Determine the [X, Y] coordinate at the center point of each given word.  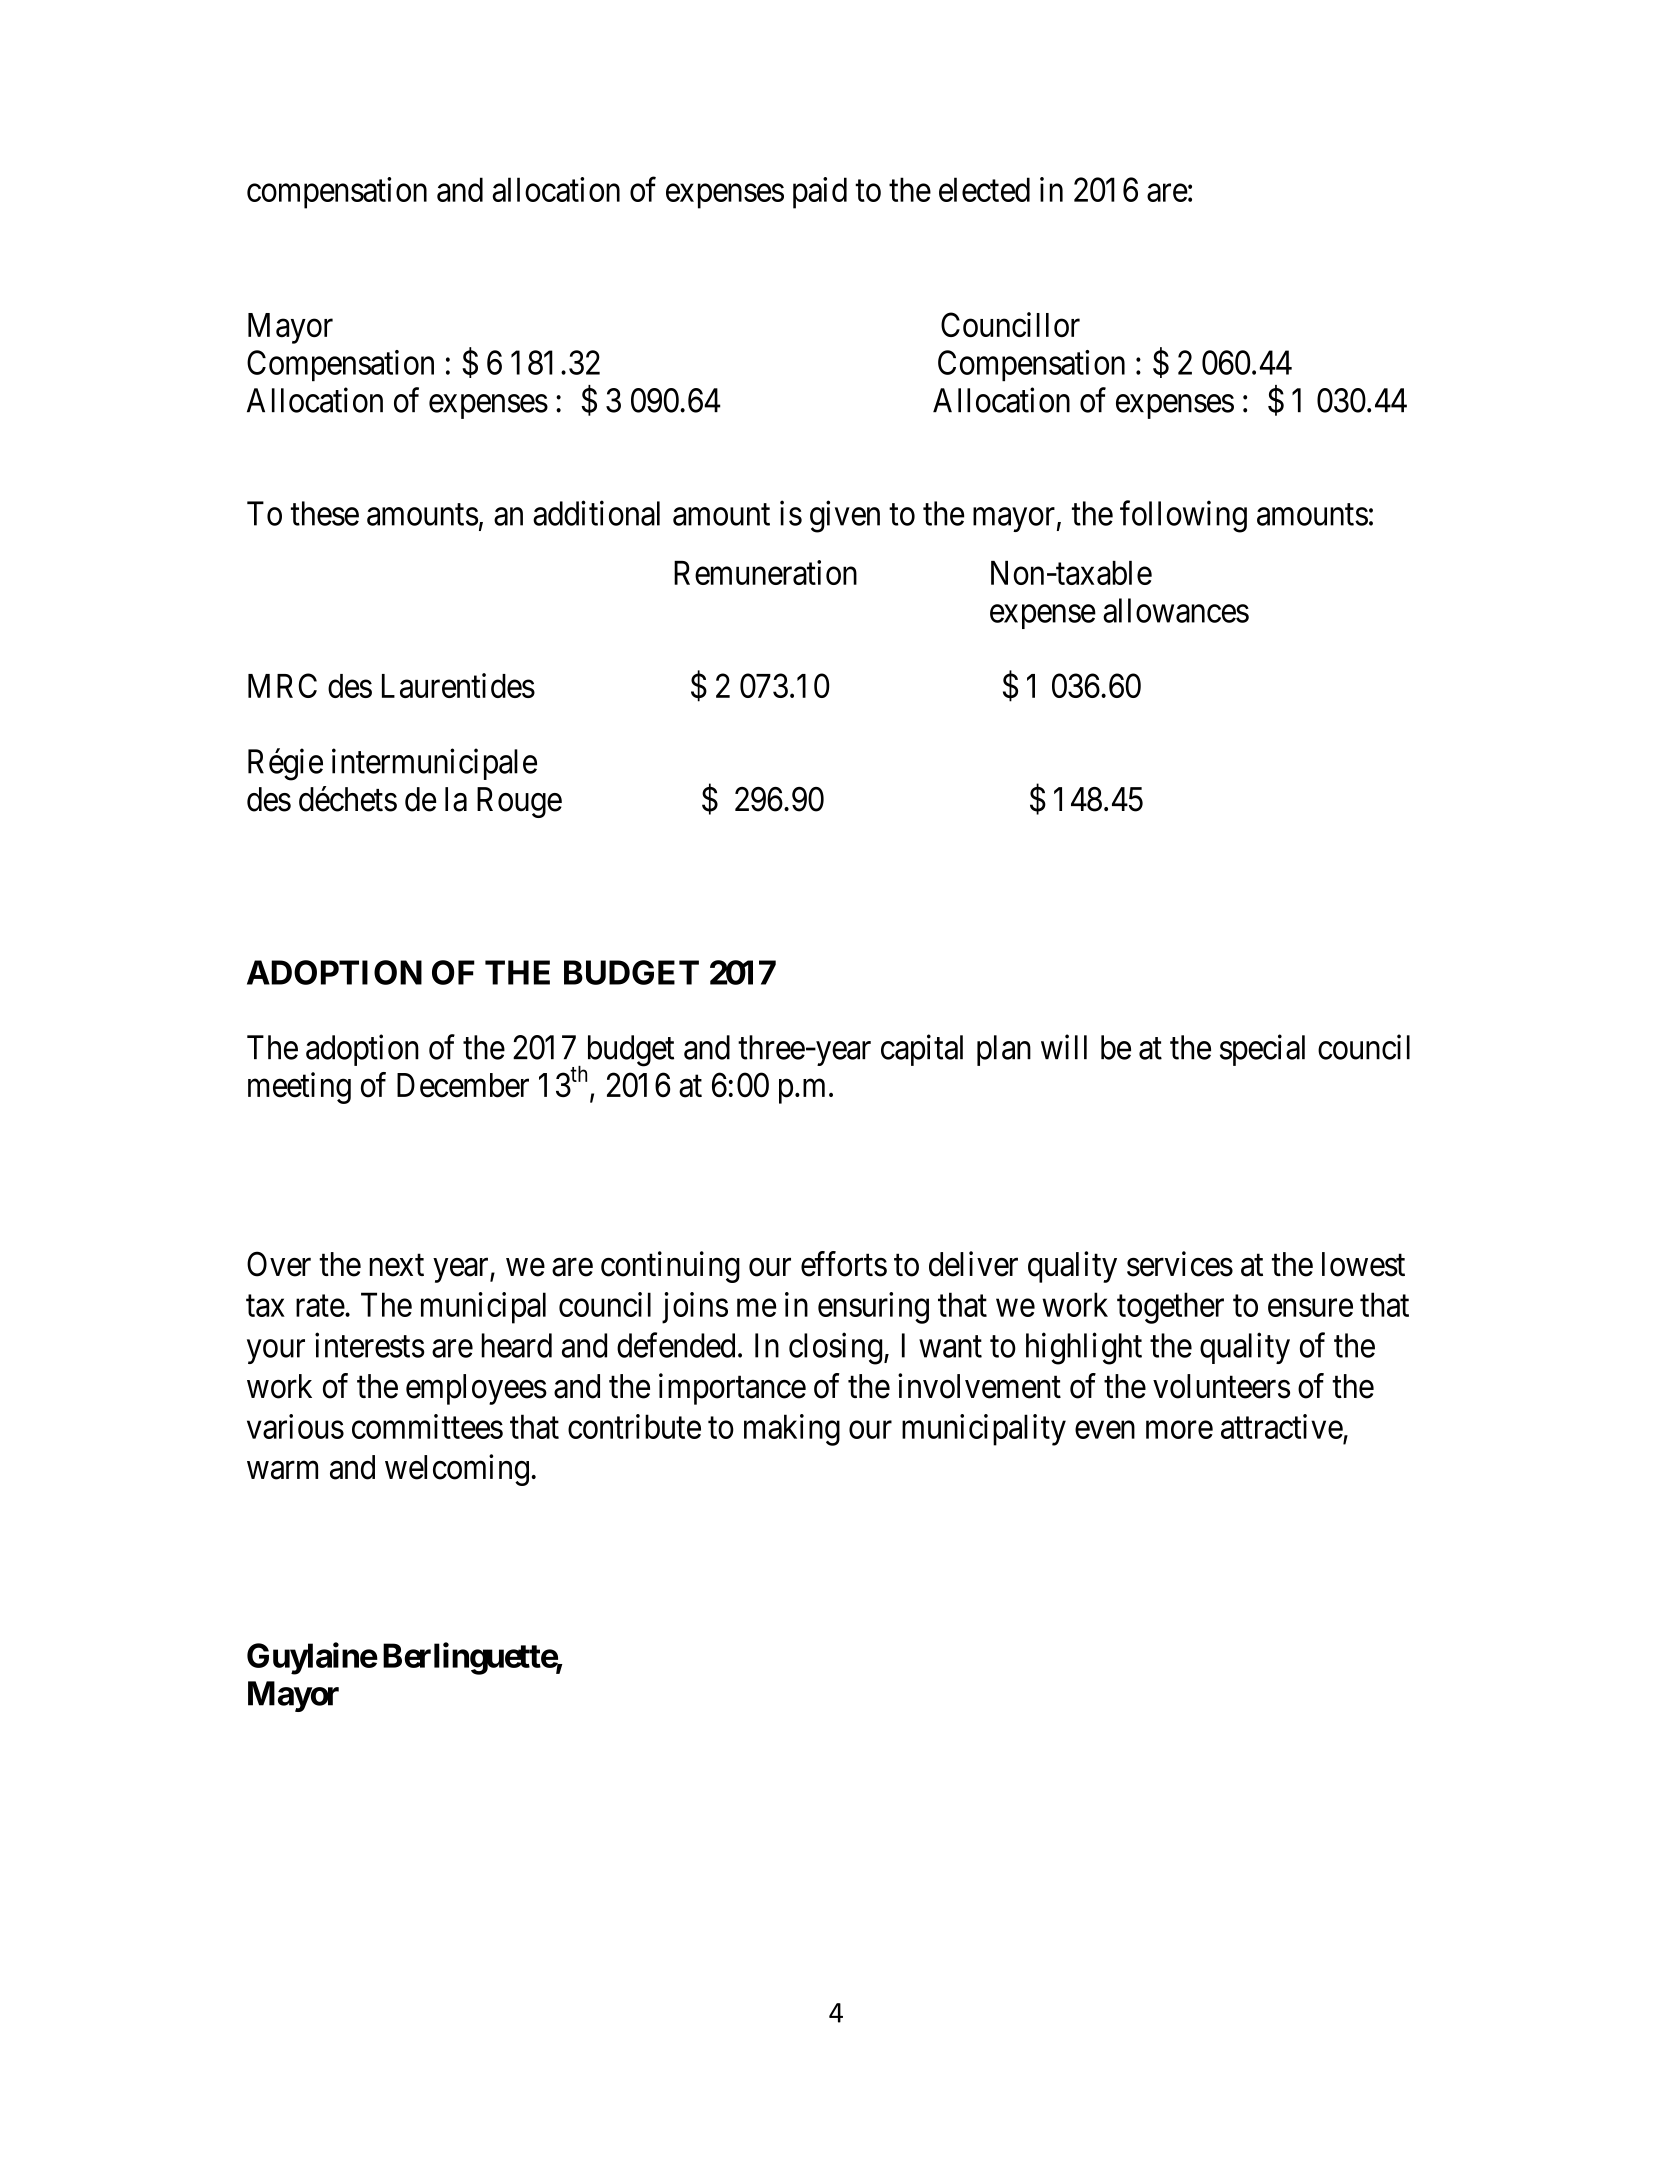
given [845, 516]
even [1105, 1430]
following [1183, 516]
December [463, 1085]
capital [922, 1050]
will [1064, 1046]
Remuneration [765, 572]
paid [820, 193]
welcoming [457, 1470]
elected [984, 189]
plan [1004, 1050]
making [792, 1430]
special [1262, 1050]
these [325, 513]
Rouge [519, 802]
